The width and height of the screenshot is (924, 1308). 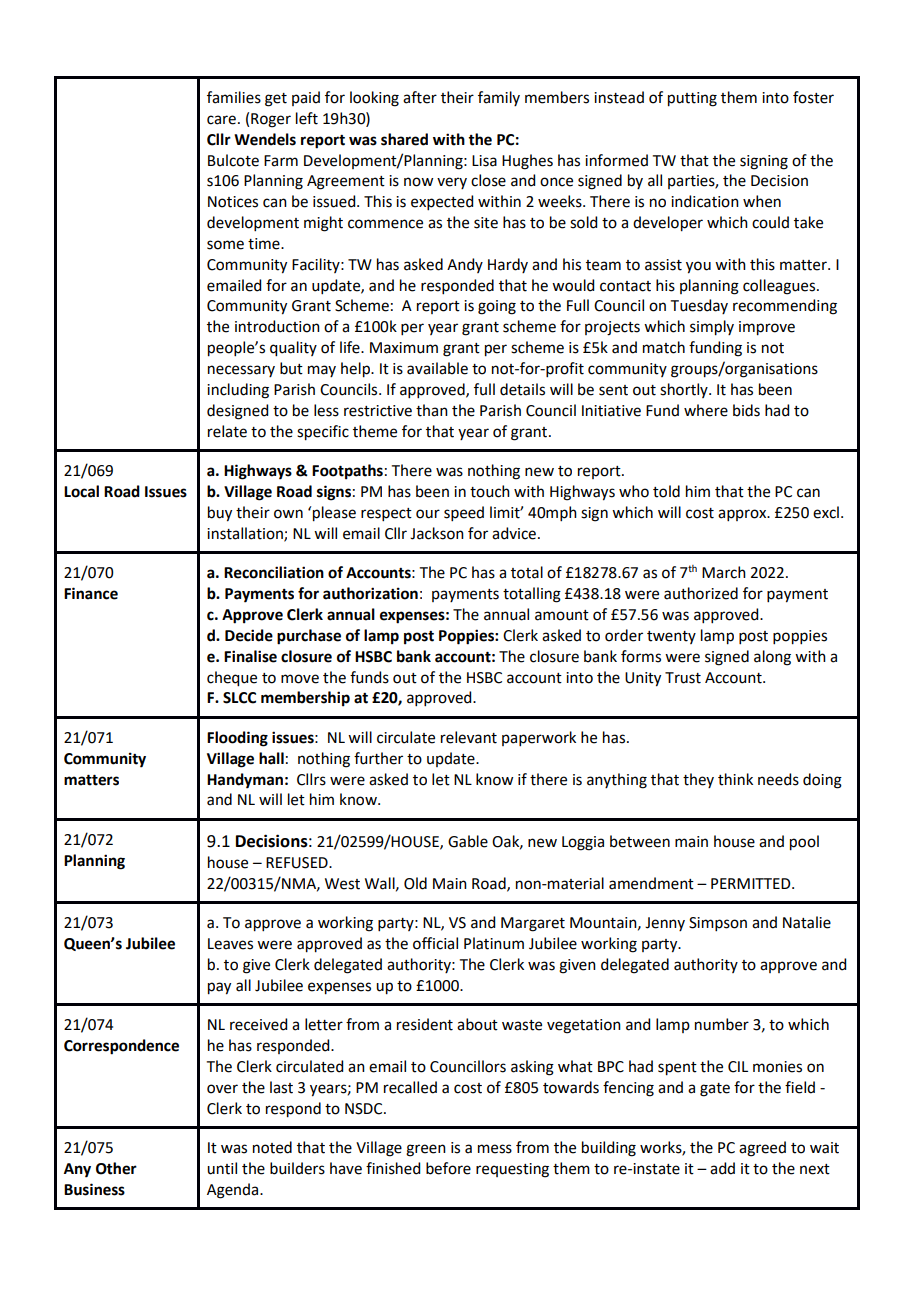 What do you see at coordinates (692, 99) in the screenshot?
I see `putting` at bounding box center [692, 99].
